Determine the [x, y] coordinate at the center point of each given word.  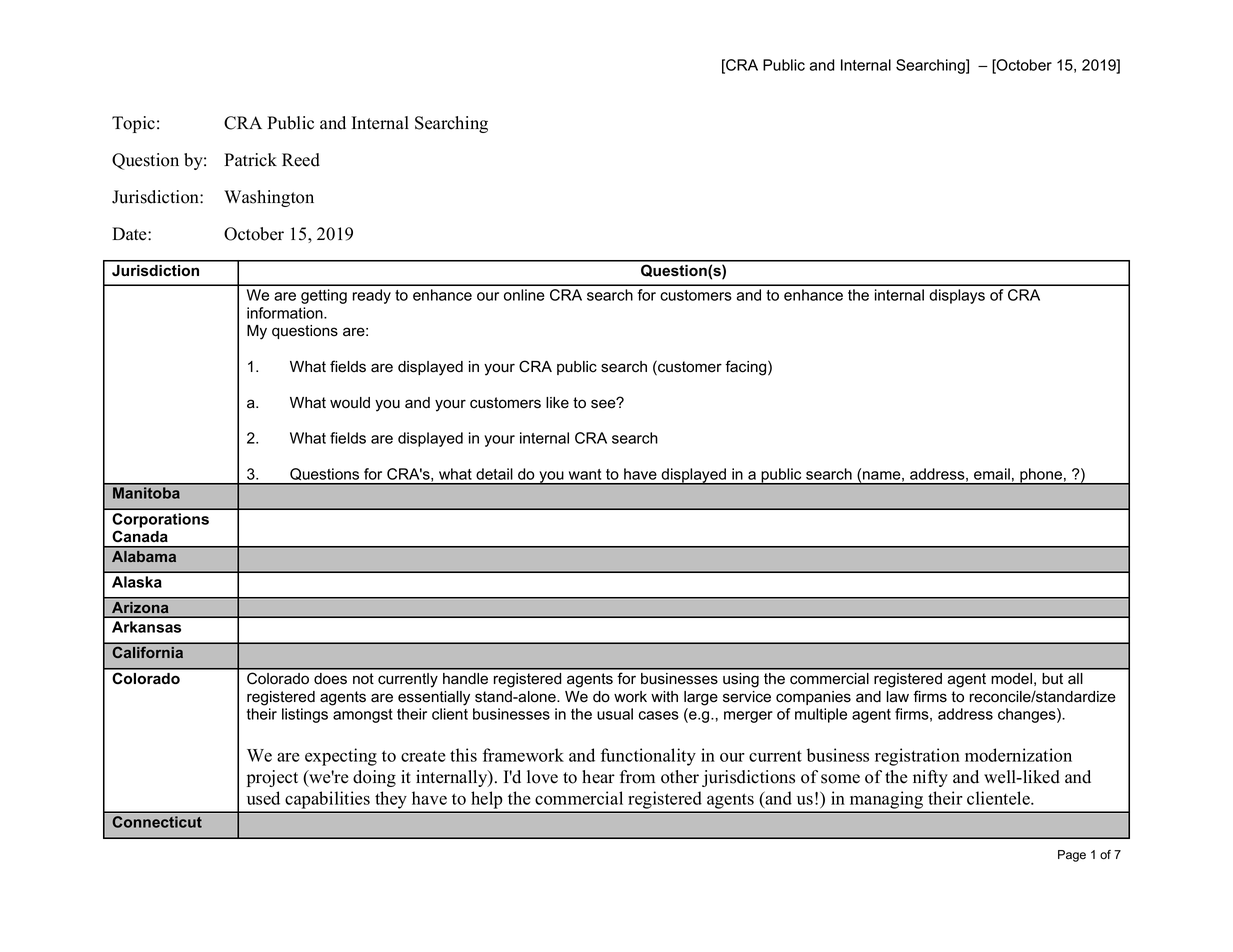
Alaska [137, 582]
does [330, 679]
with [664, 696]
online [524, 295]
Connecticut [157, 822]
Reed [301, 160]
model [1011, 679]
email [992, 474]
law [898, 697]
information [286, 313]
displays [957, 296]
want [585, 474]
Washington [269, 198]
